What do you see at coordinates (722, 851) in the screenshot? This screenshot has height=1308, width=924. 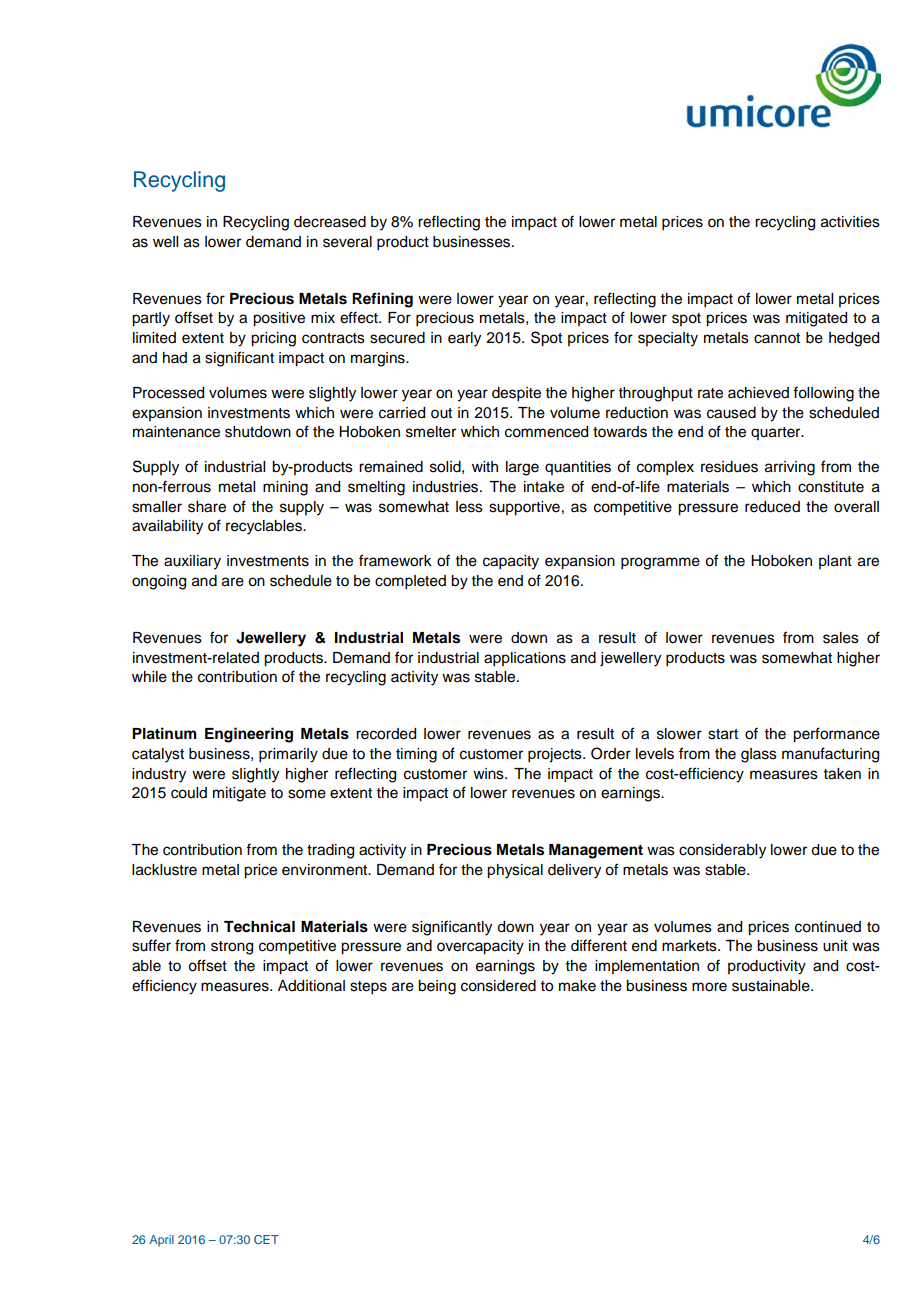 I see `considerably` at bounding box center [722, 851].
